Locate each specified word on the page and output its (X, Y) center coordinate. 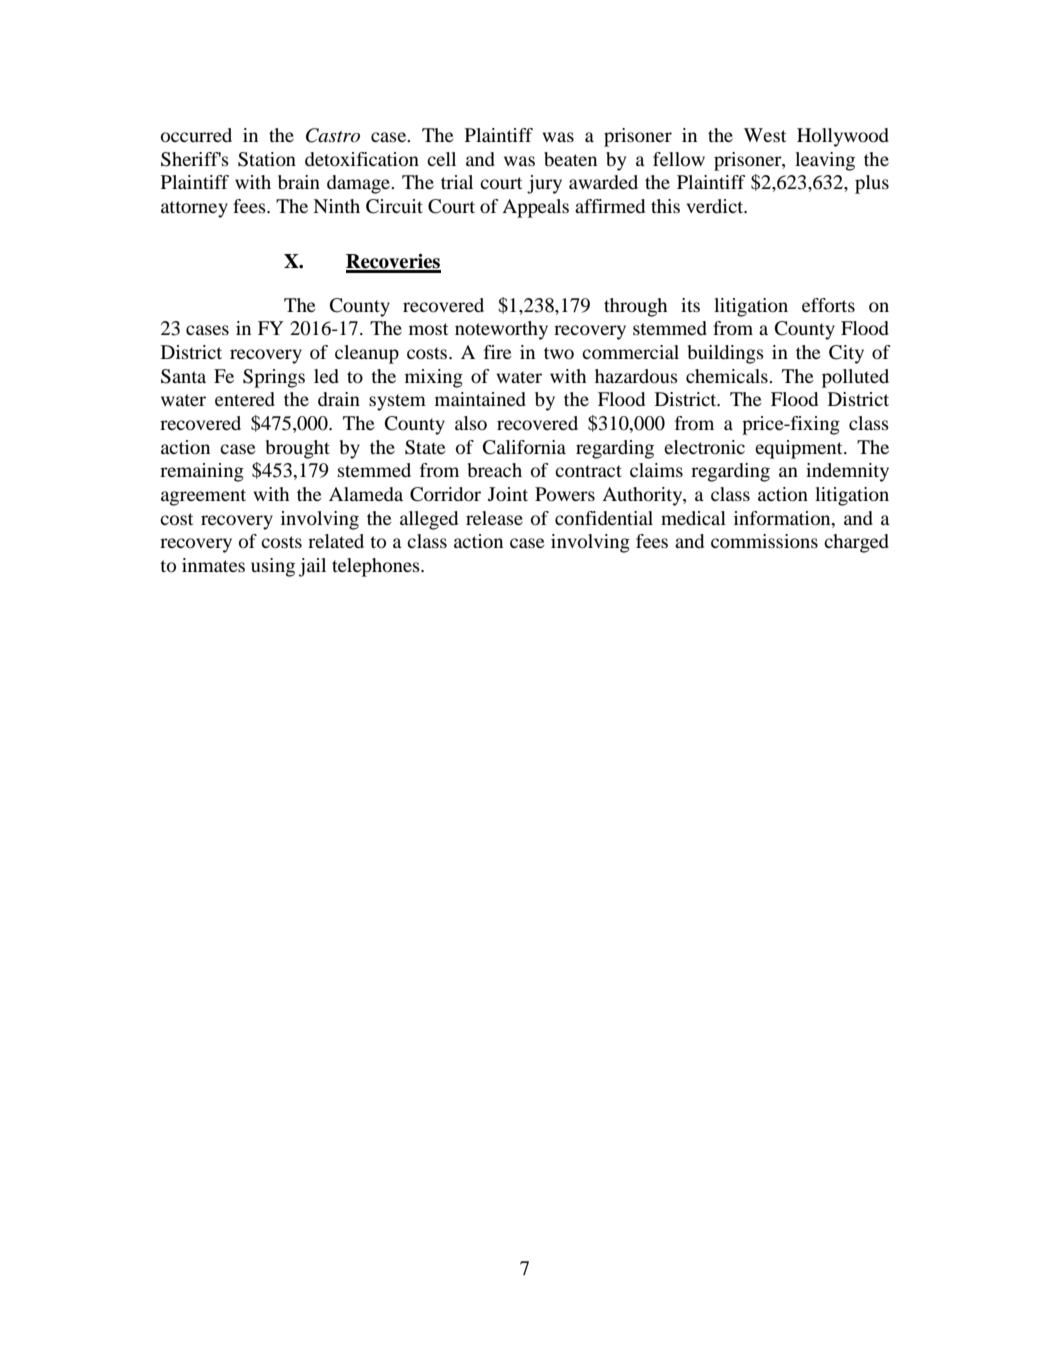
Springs (274, 378)
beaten (570, 159)
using (273, 567)
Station (267, 159)
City (846, 354)
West (765, 135)
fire (498, 352)
